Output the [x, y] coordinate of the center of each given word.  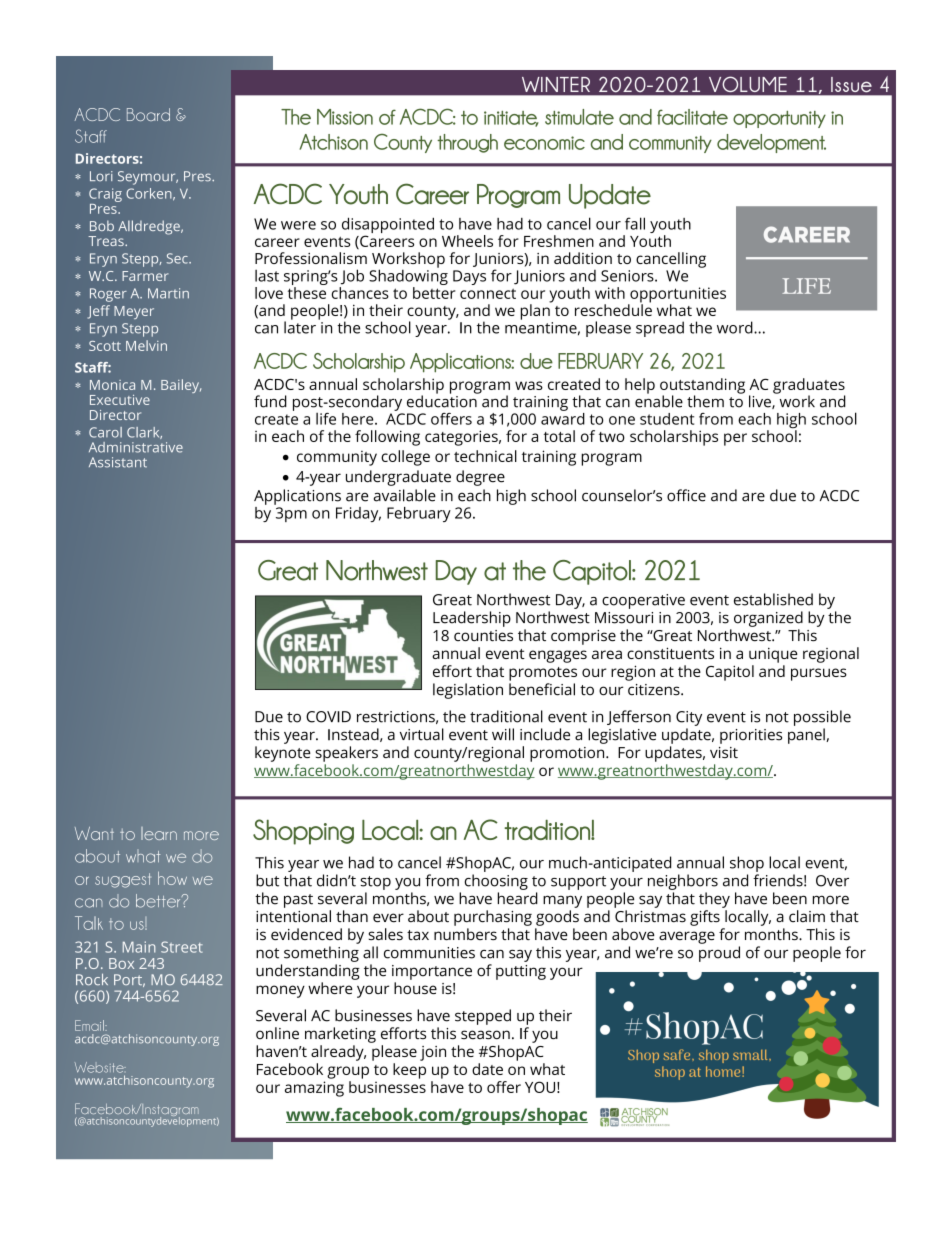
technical [485, 456]
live [761, 402]
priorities [751, 736]
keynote [283, 754]
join [433, 1053]
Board [148, 114]
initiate [511, 119]
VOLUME [748, 84]
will [503, 734]
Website [100, 1067]
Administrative [136, 447]
